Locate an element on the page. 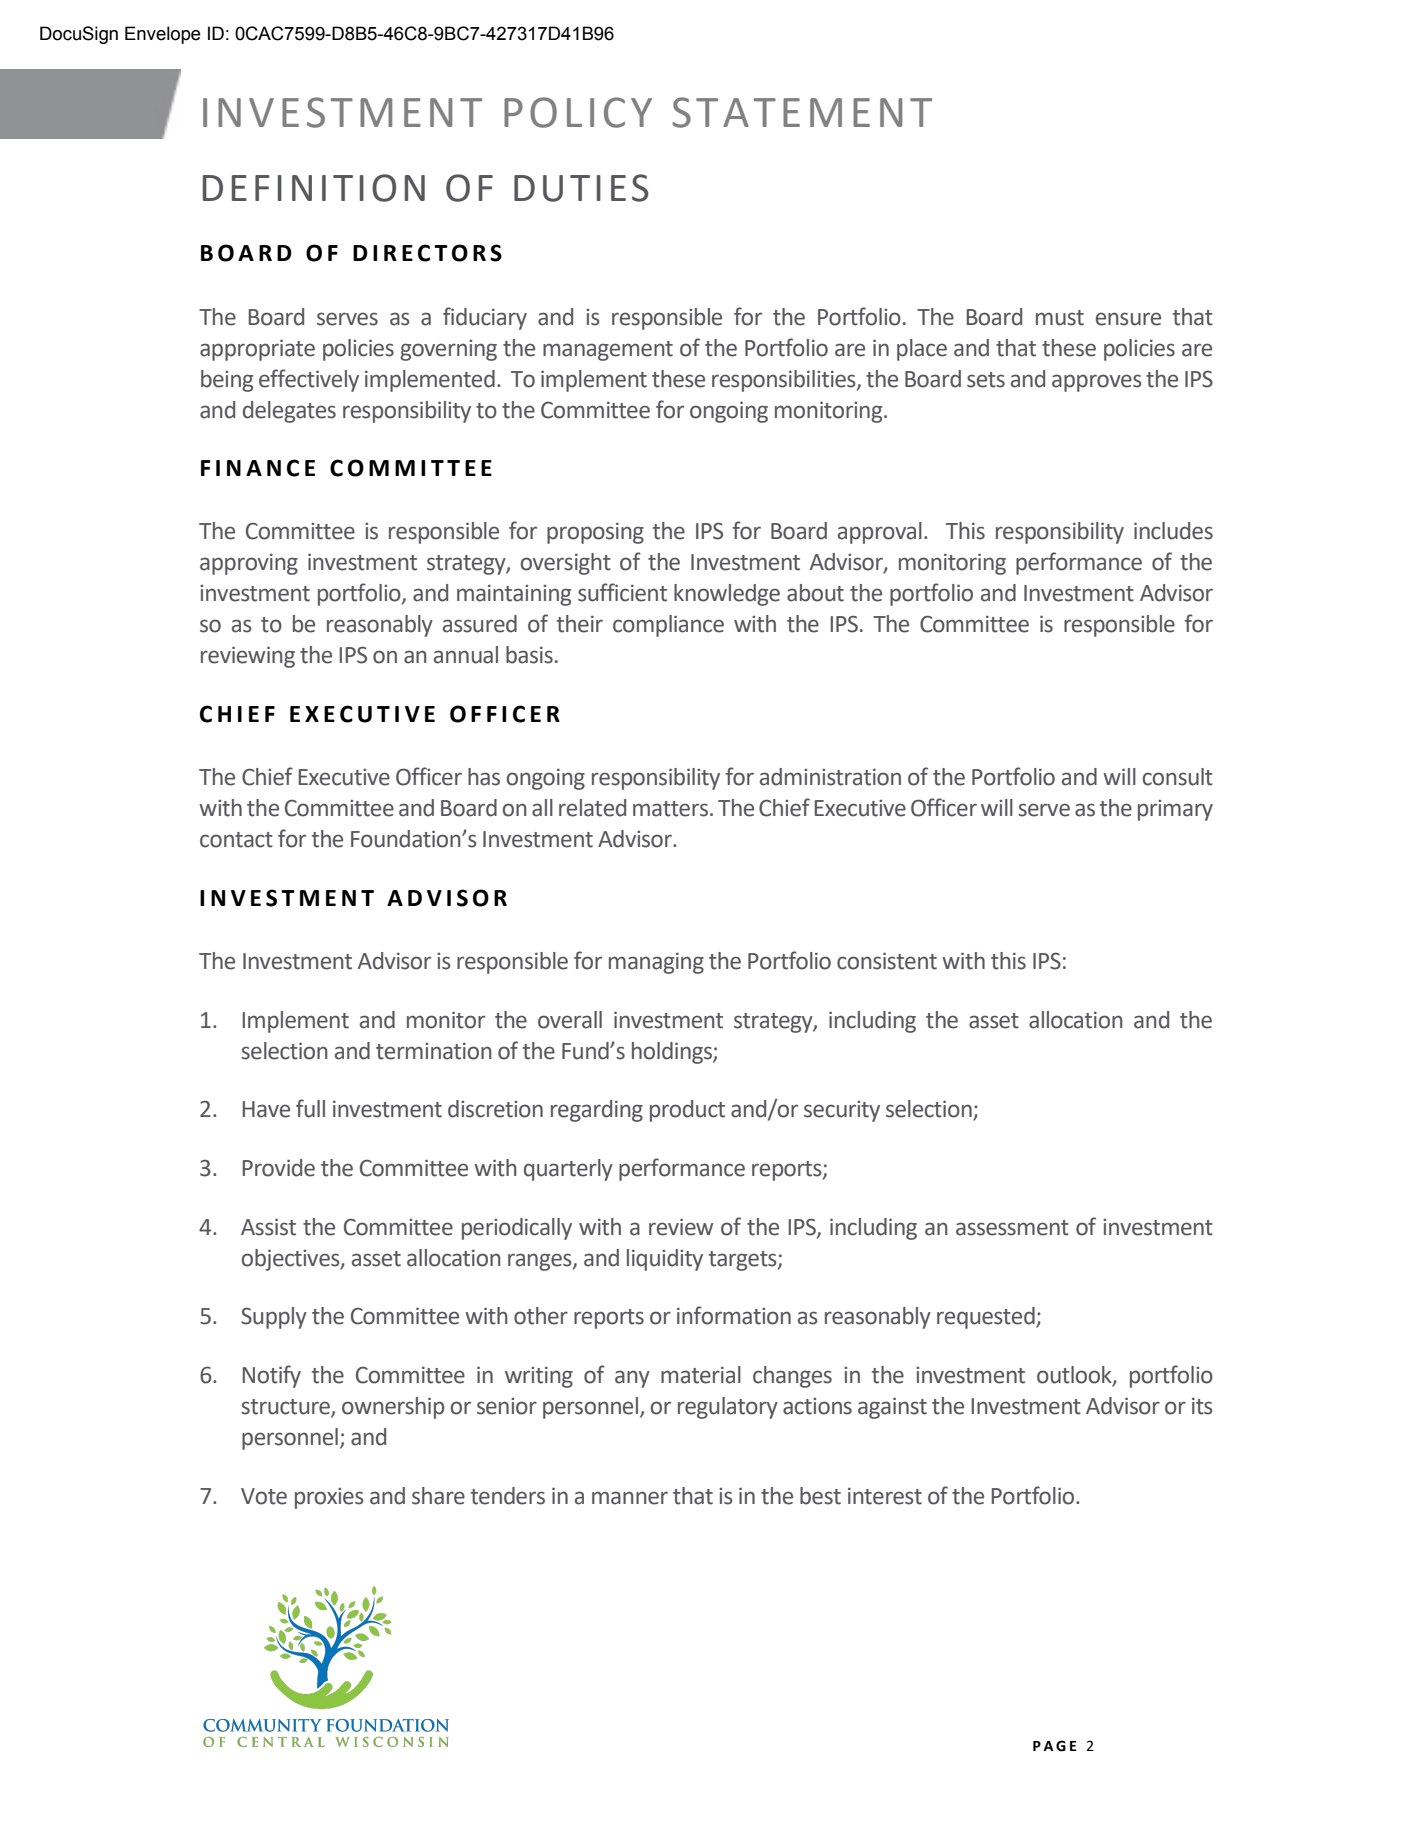 This page has width=1412, height=1827. must is located at coordinates (1060, 318).
